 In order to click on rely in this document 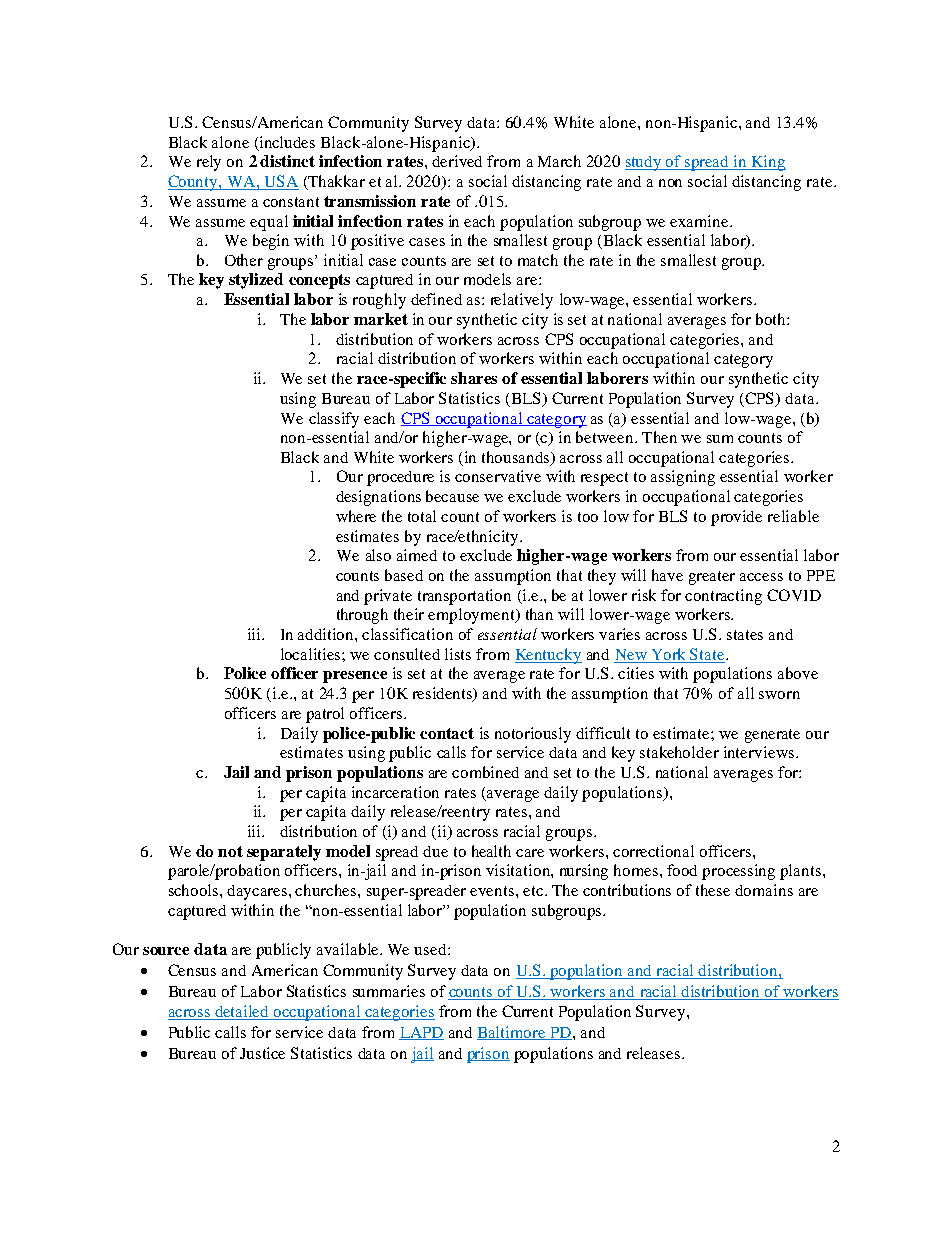, I will do `click(209, 163)`.
